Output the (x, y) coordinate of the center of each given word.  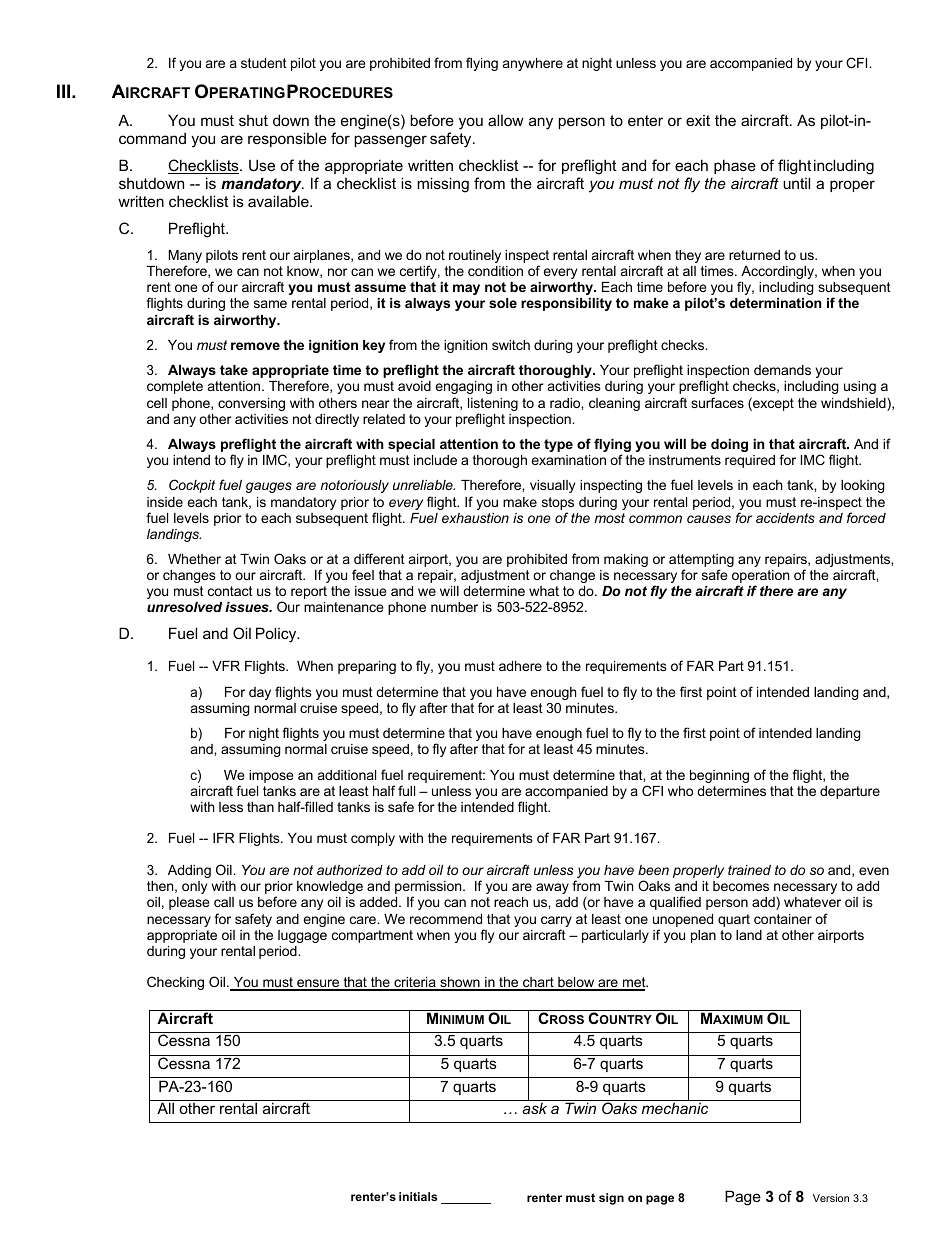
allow (506, 120)
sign (611, 1199)
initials (418, 1196)
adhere (520, 666)
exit (698, 120)
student (264, 63)
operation (760, 578)
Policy (277, 635)
